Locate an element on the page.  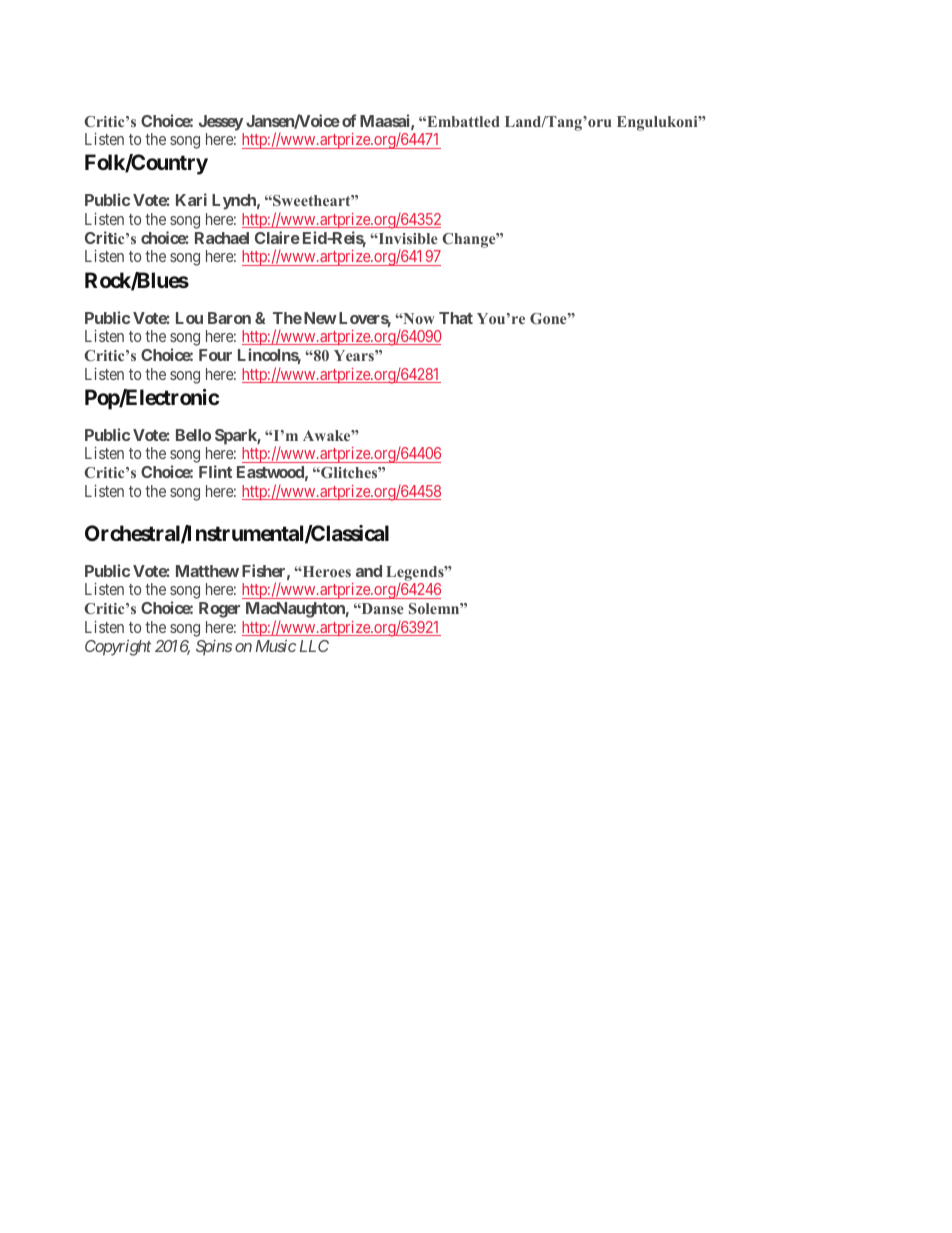
Years is located at coordinates (355, 355).
